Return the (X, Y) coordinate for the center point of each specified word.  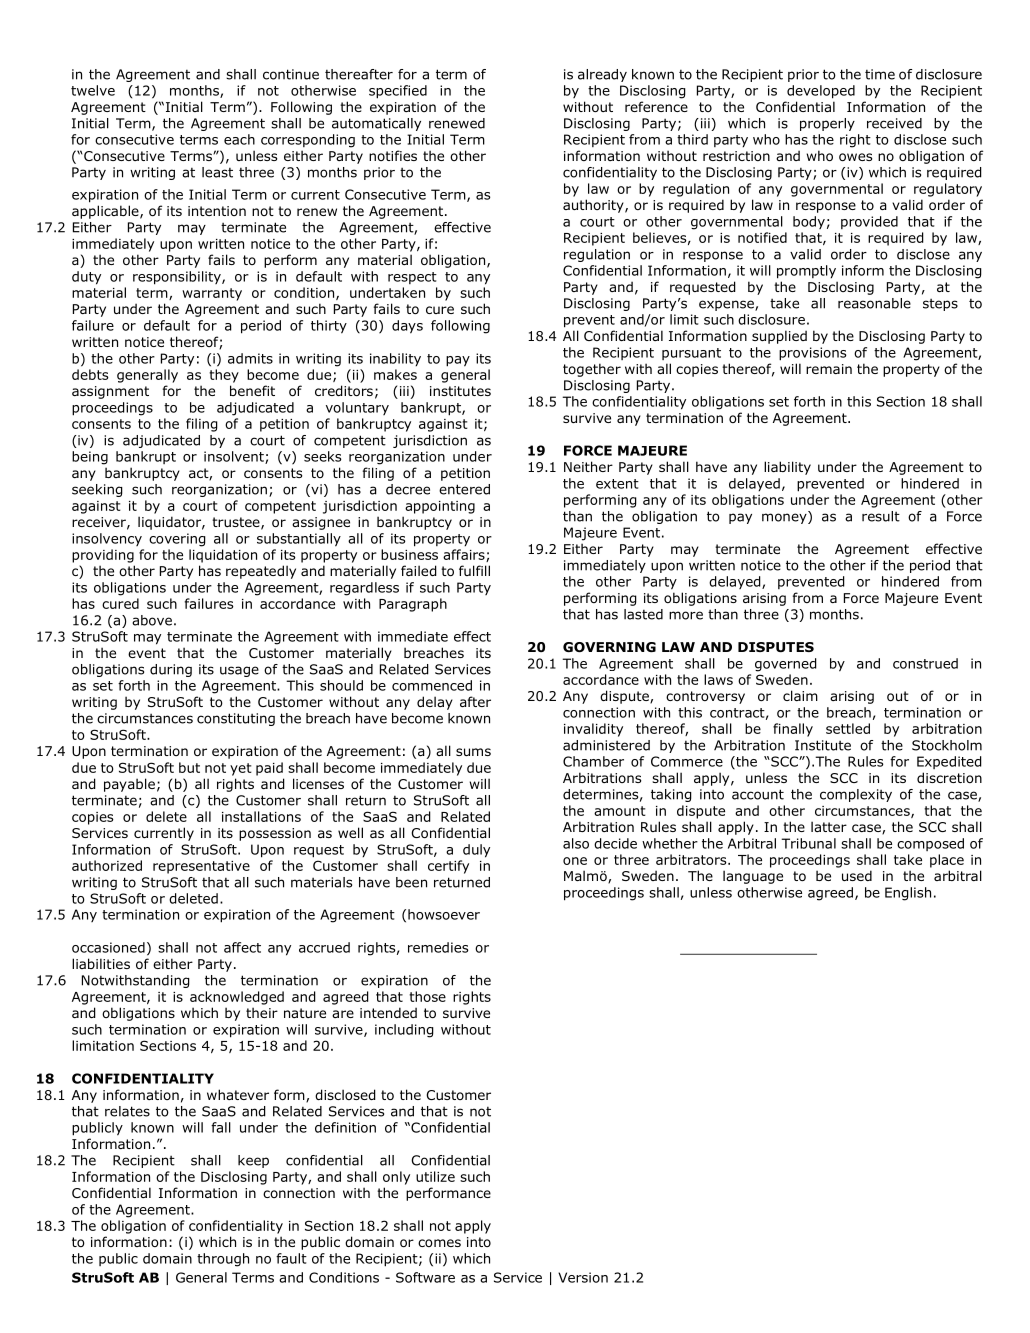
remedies (438, 947)
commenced (432, 685)
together (592, 370)
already (602, 75)
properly (827, 124)
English (908, 894)
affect (242, 947)
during (171, 670)
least (217, 172)
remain (829, 369)
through (223, 1260)
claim (800, 695)
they (224, 376)
